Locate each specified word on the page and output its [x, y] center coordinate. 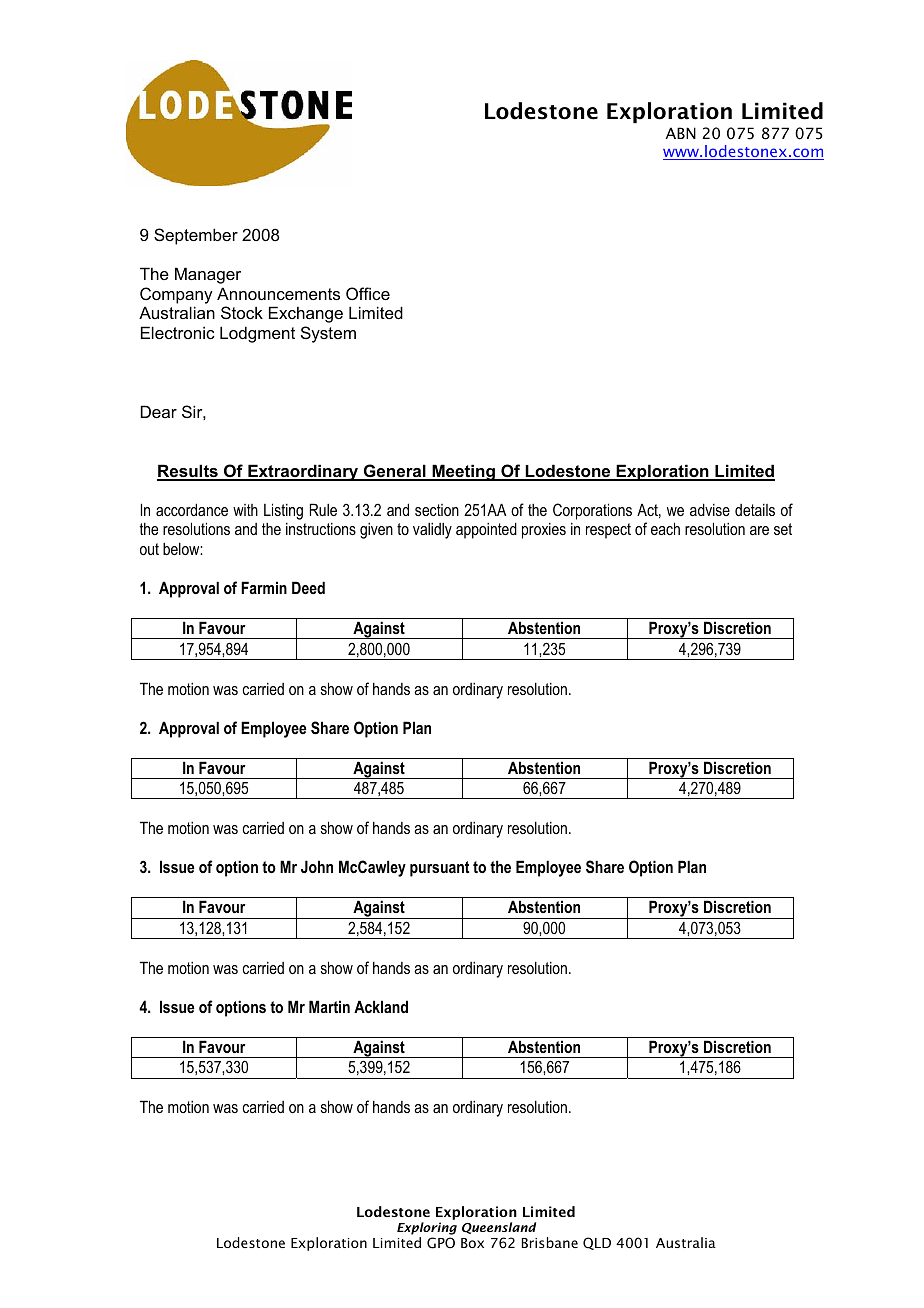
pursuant [439, 869]
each [665, 528]
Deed [308, 587]
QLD [597, 1243]
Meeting [463, 472]
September [196, 236]
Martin [329, 1006]
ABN [681, 133]
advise [710, 509]
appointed [486, 530]
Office [368, 293]
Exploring [427, 1230]
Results [188, 472]
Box [472, 1243]
